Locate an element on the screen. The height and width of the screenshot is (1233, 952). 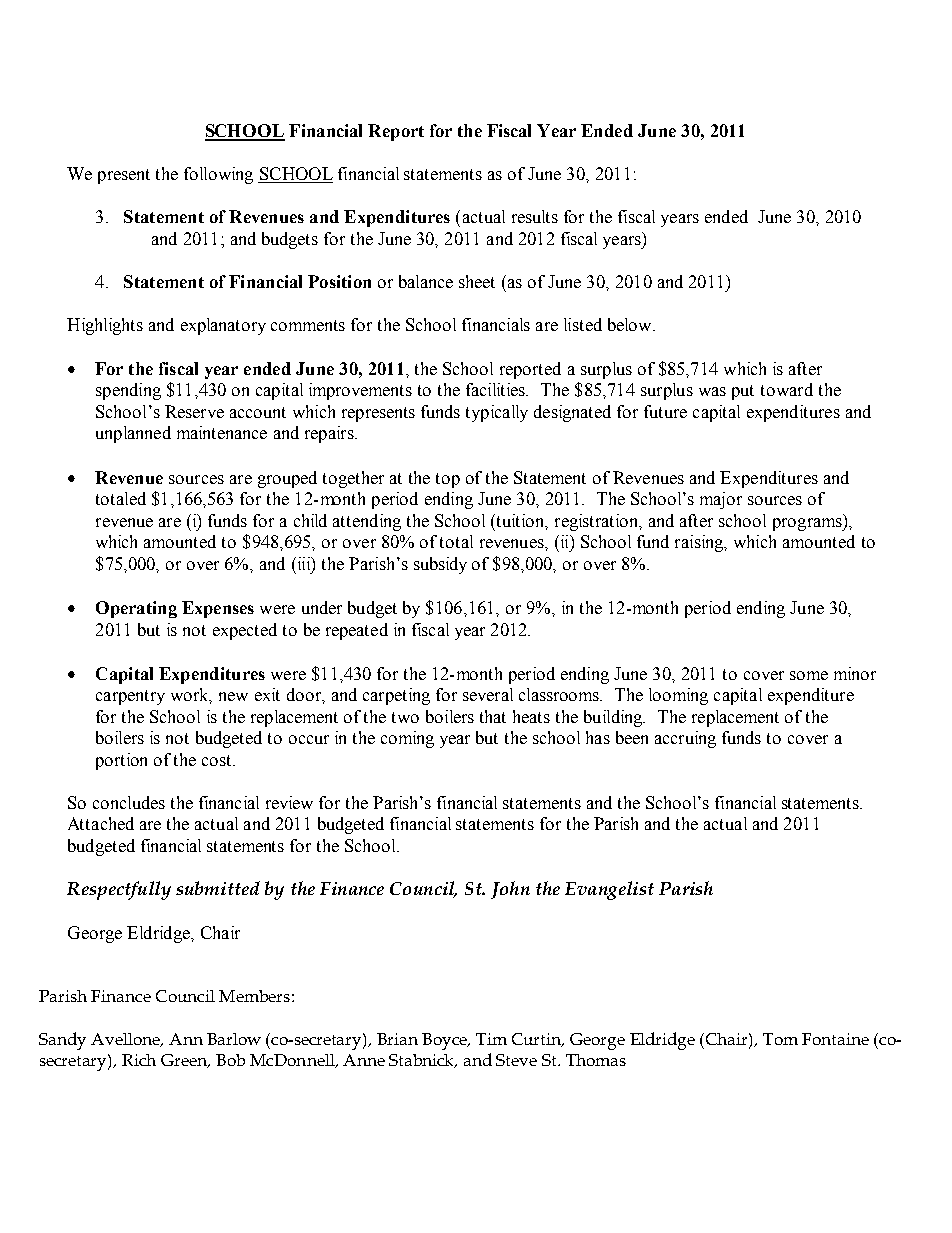
Green is located at coordinates (185, 1061).
